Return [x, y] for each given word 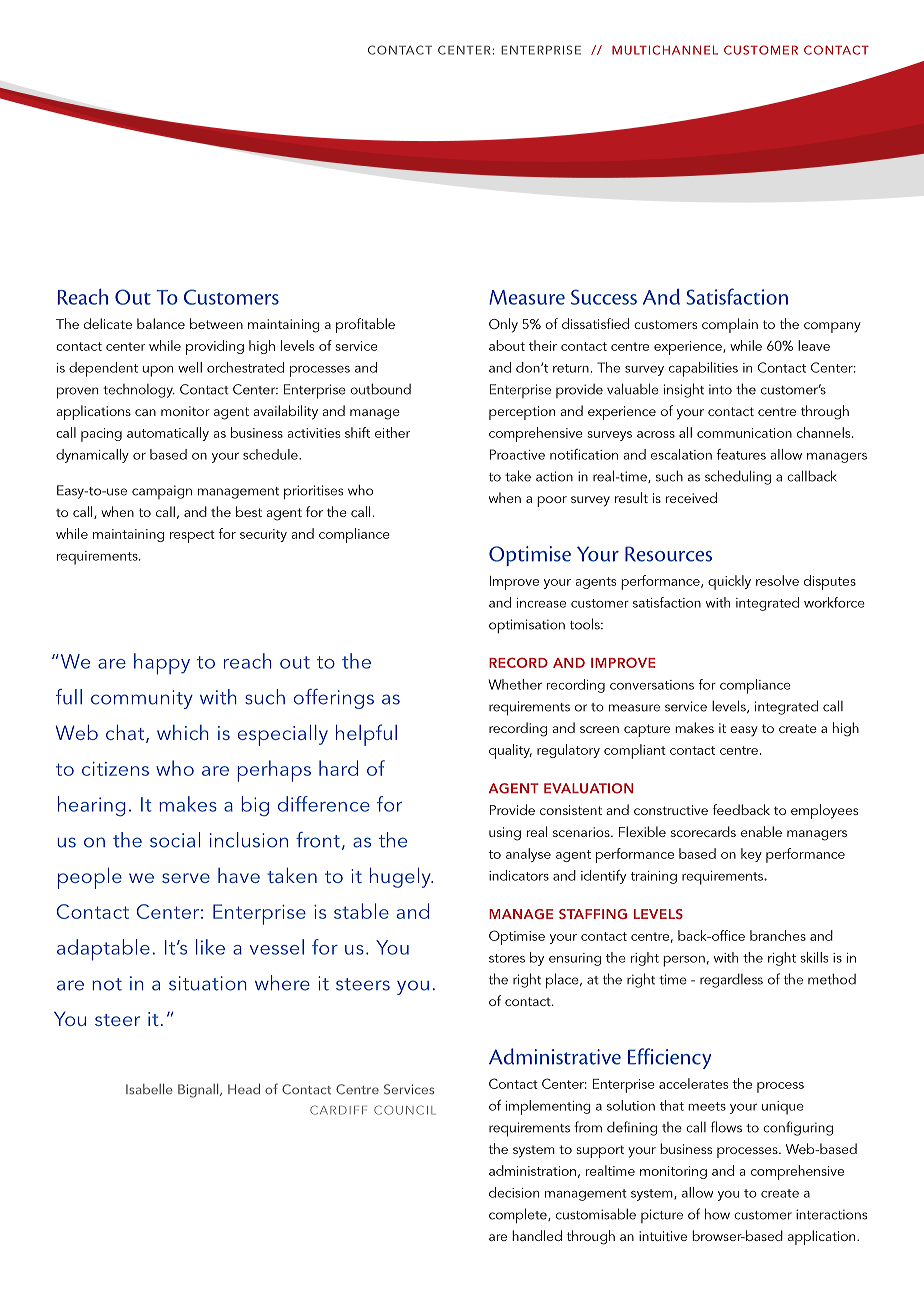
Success [604, 297]
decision [514, 1192]
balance [161, 323]
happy [162, 664]
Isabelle [149, 1089]
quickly [729, 582]
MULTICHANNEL [665, 50]
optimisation [527, 626]
